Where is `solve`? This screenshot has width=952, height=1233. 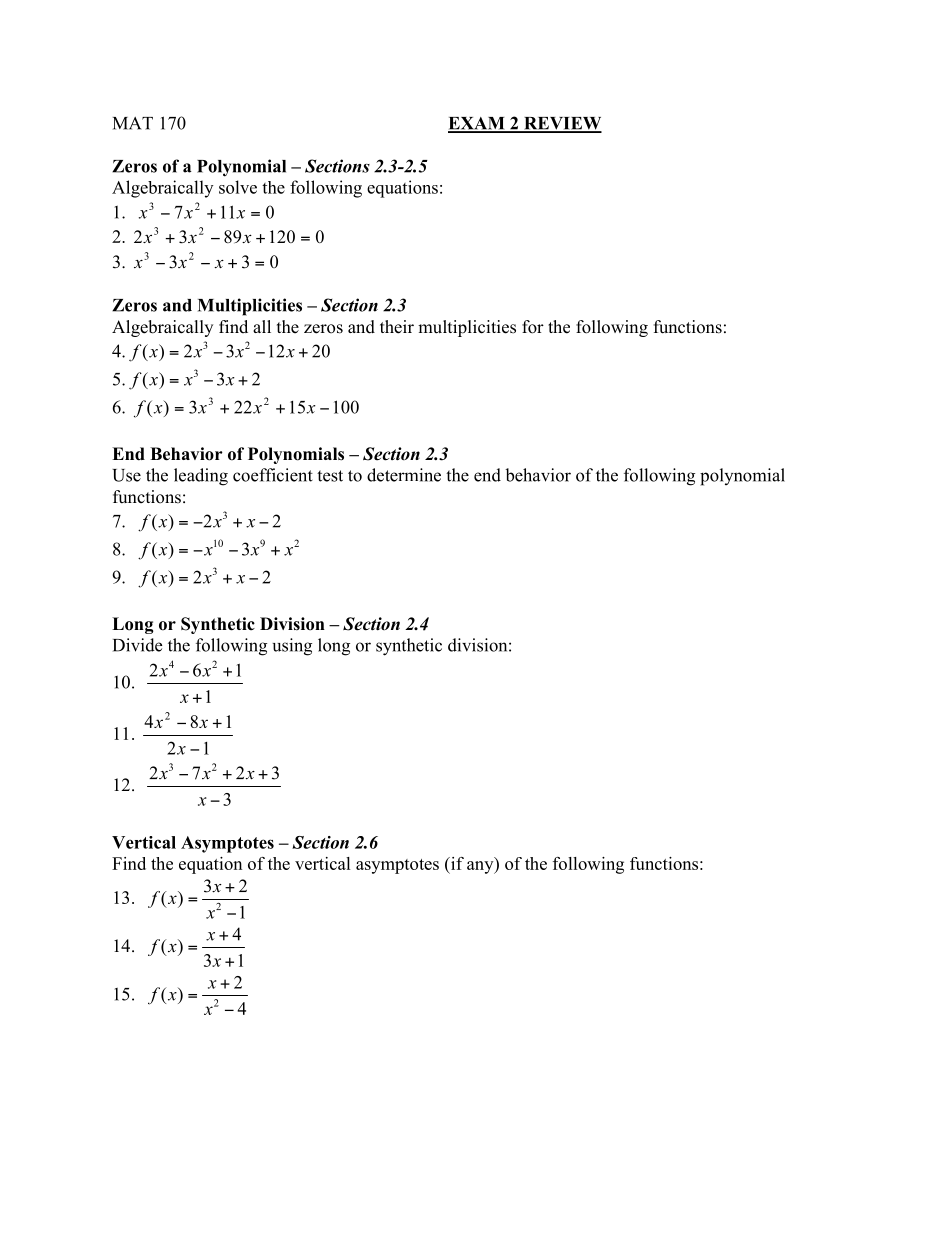 solve is located at coordinates (238, 187).
